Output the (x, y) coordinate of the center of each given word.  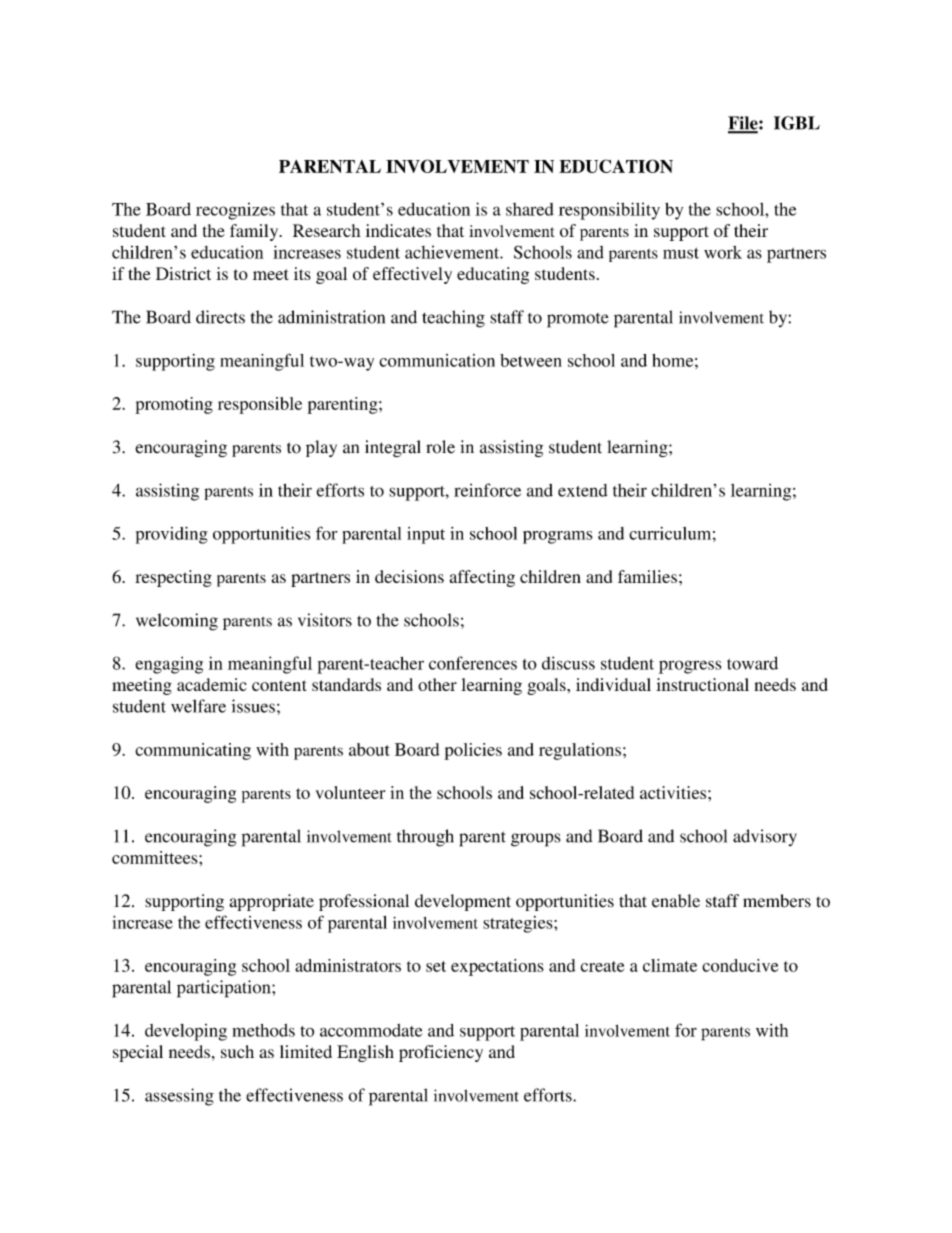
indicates (398, 230)
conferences (473, 663)
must (681, 253)
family (255, 232)
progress (690, 667)
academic (212, 684)
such (237, 1051)
